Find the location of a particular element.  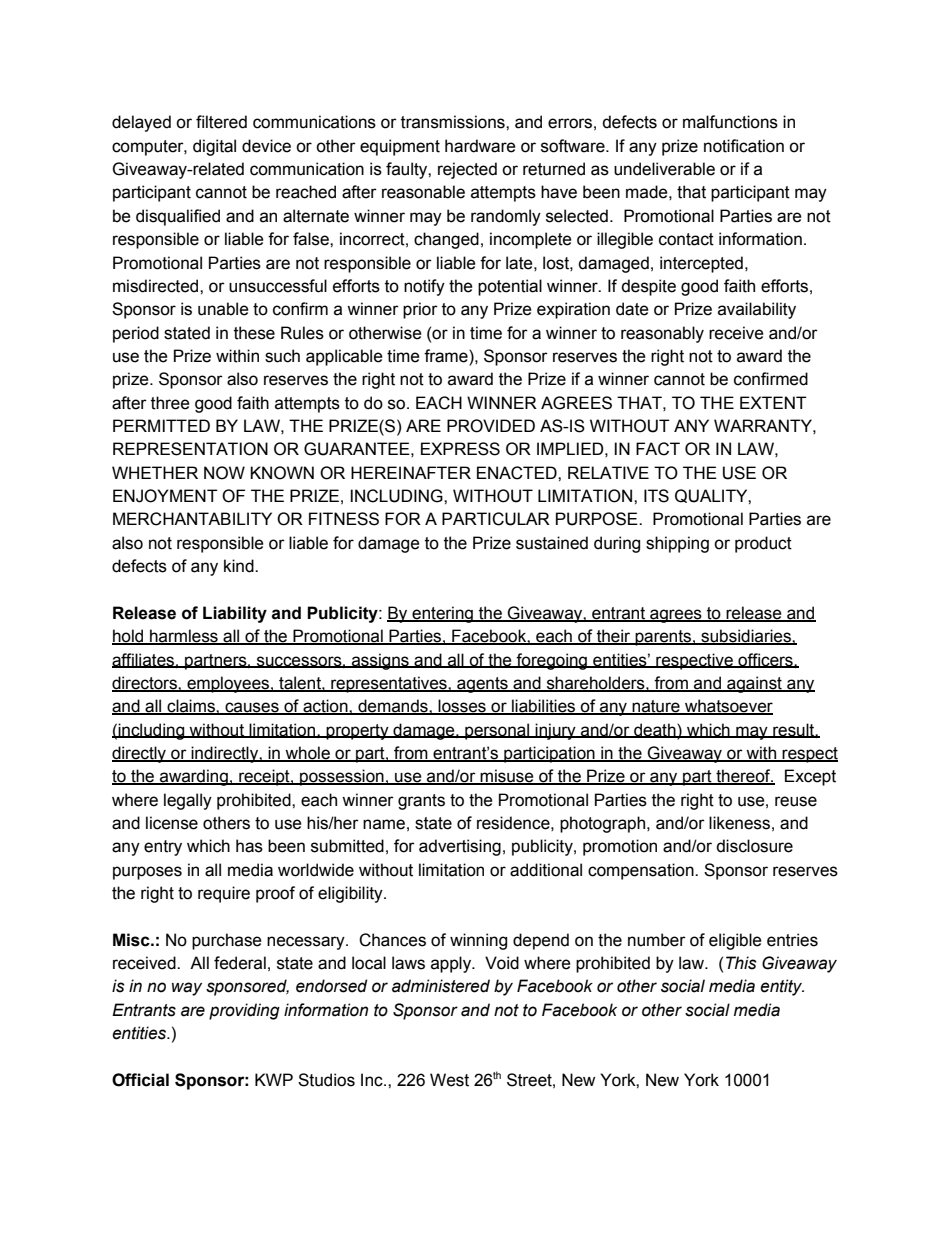

EXPRESS is located at coordinates (460, 449).
